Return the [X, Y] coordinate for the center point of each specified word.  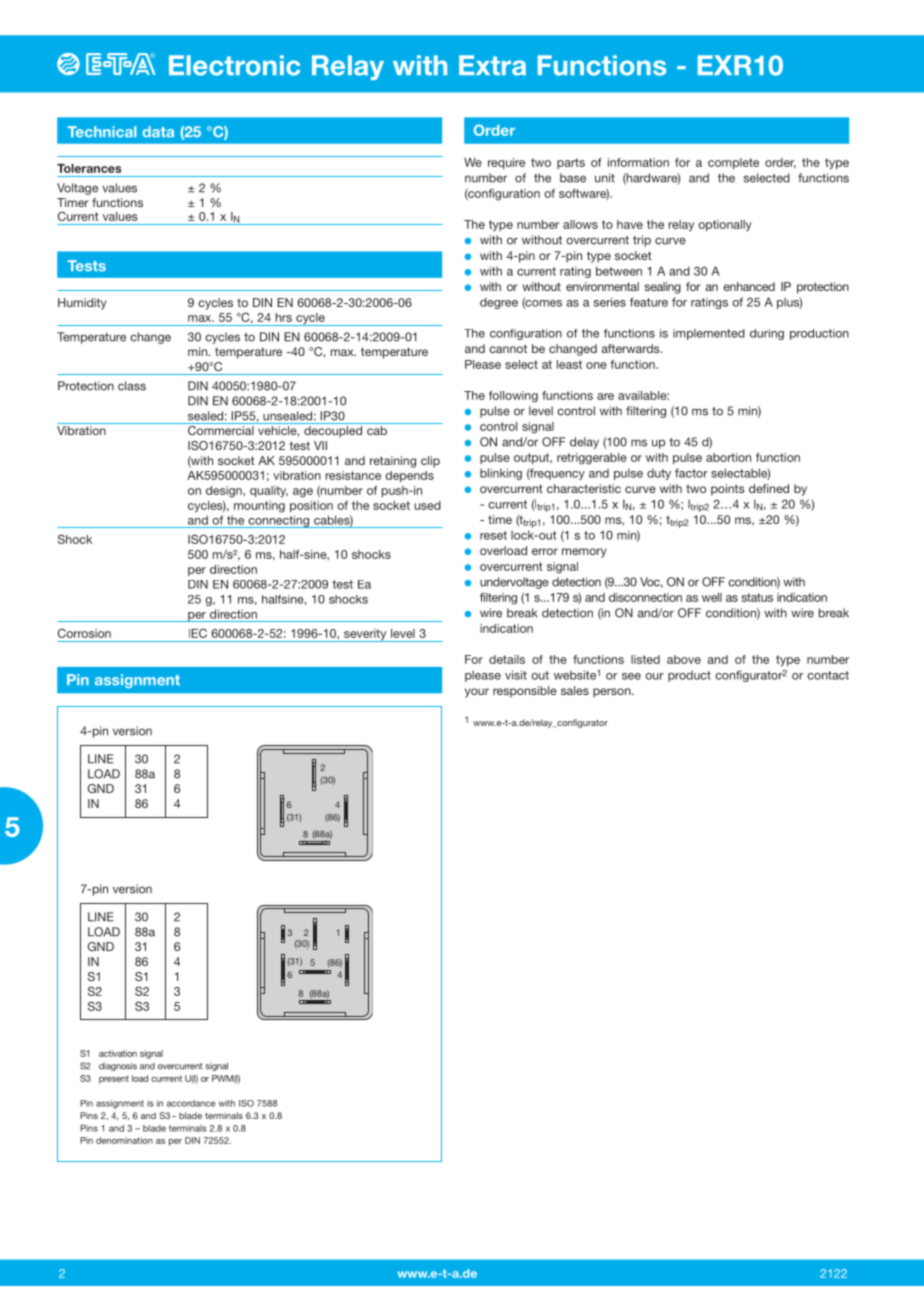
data [158, 132]
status [757, 597]
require [506, 163]
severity [365, 635]
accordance [191, 1103]
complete [733, 163]
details [507, 659]
